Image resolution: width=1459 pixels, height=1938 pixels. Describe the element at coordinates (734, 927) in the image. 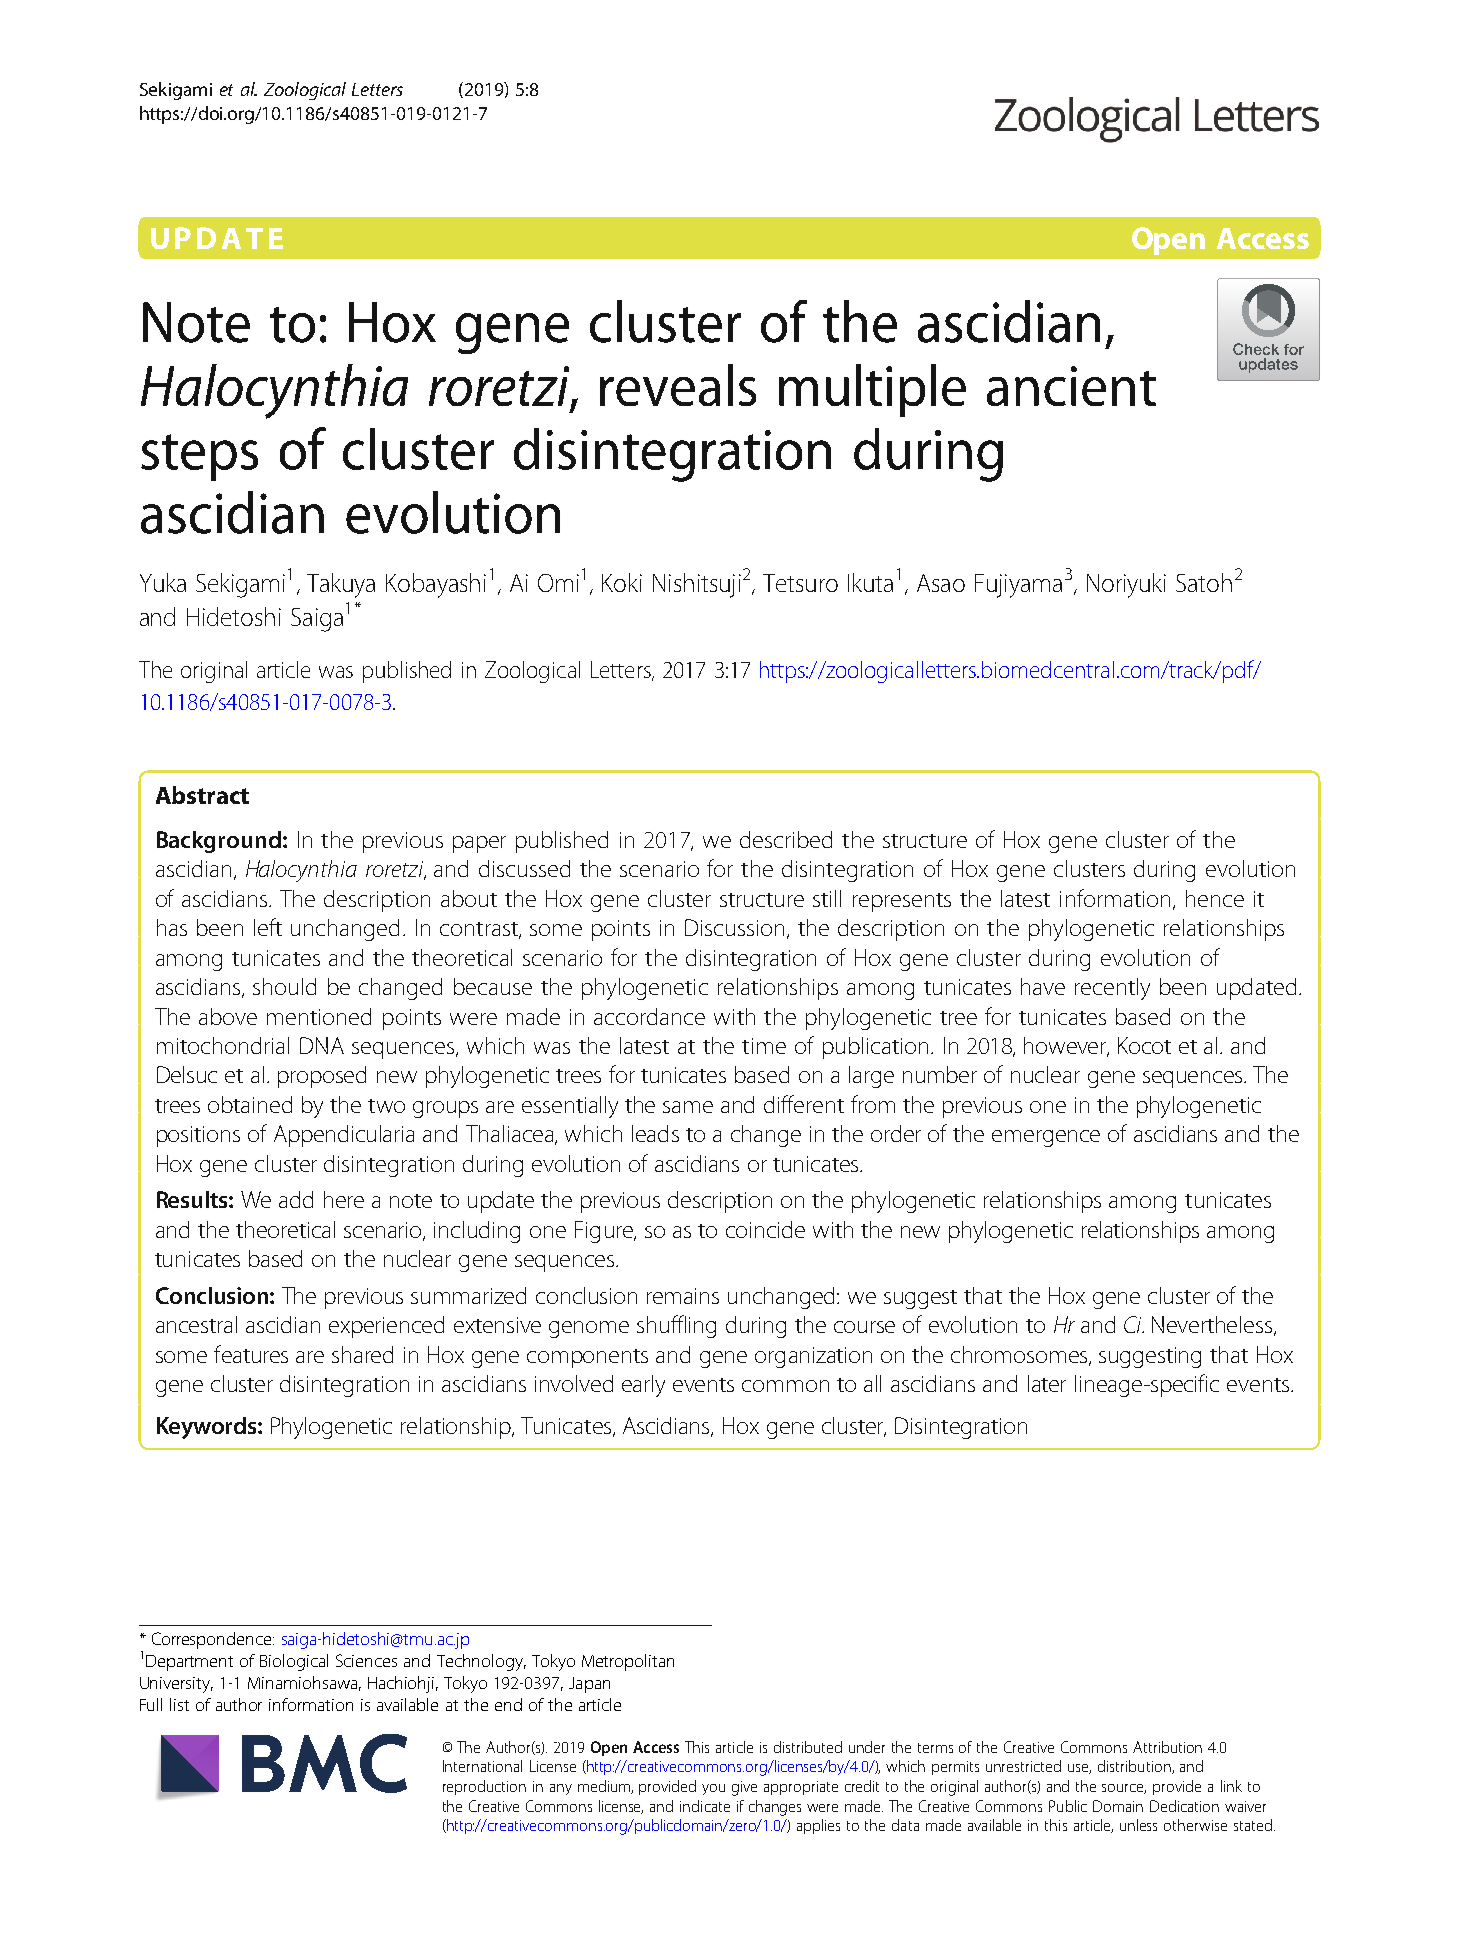

I see `Discussion` at that location.
